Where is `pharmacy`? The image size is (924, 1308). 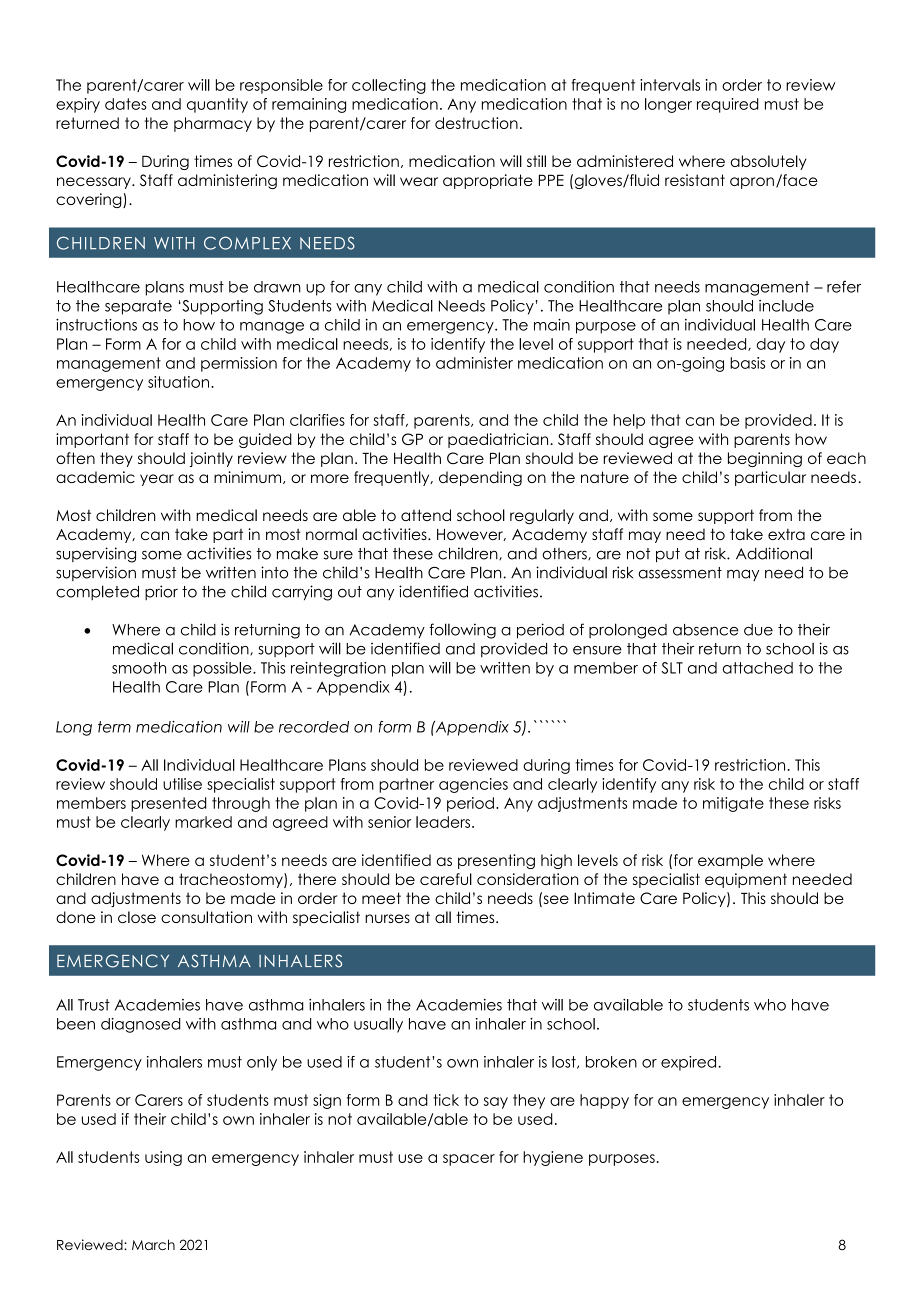 pharmacy is located at coordinates (213, 124).
